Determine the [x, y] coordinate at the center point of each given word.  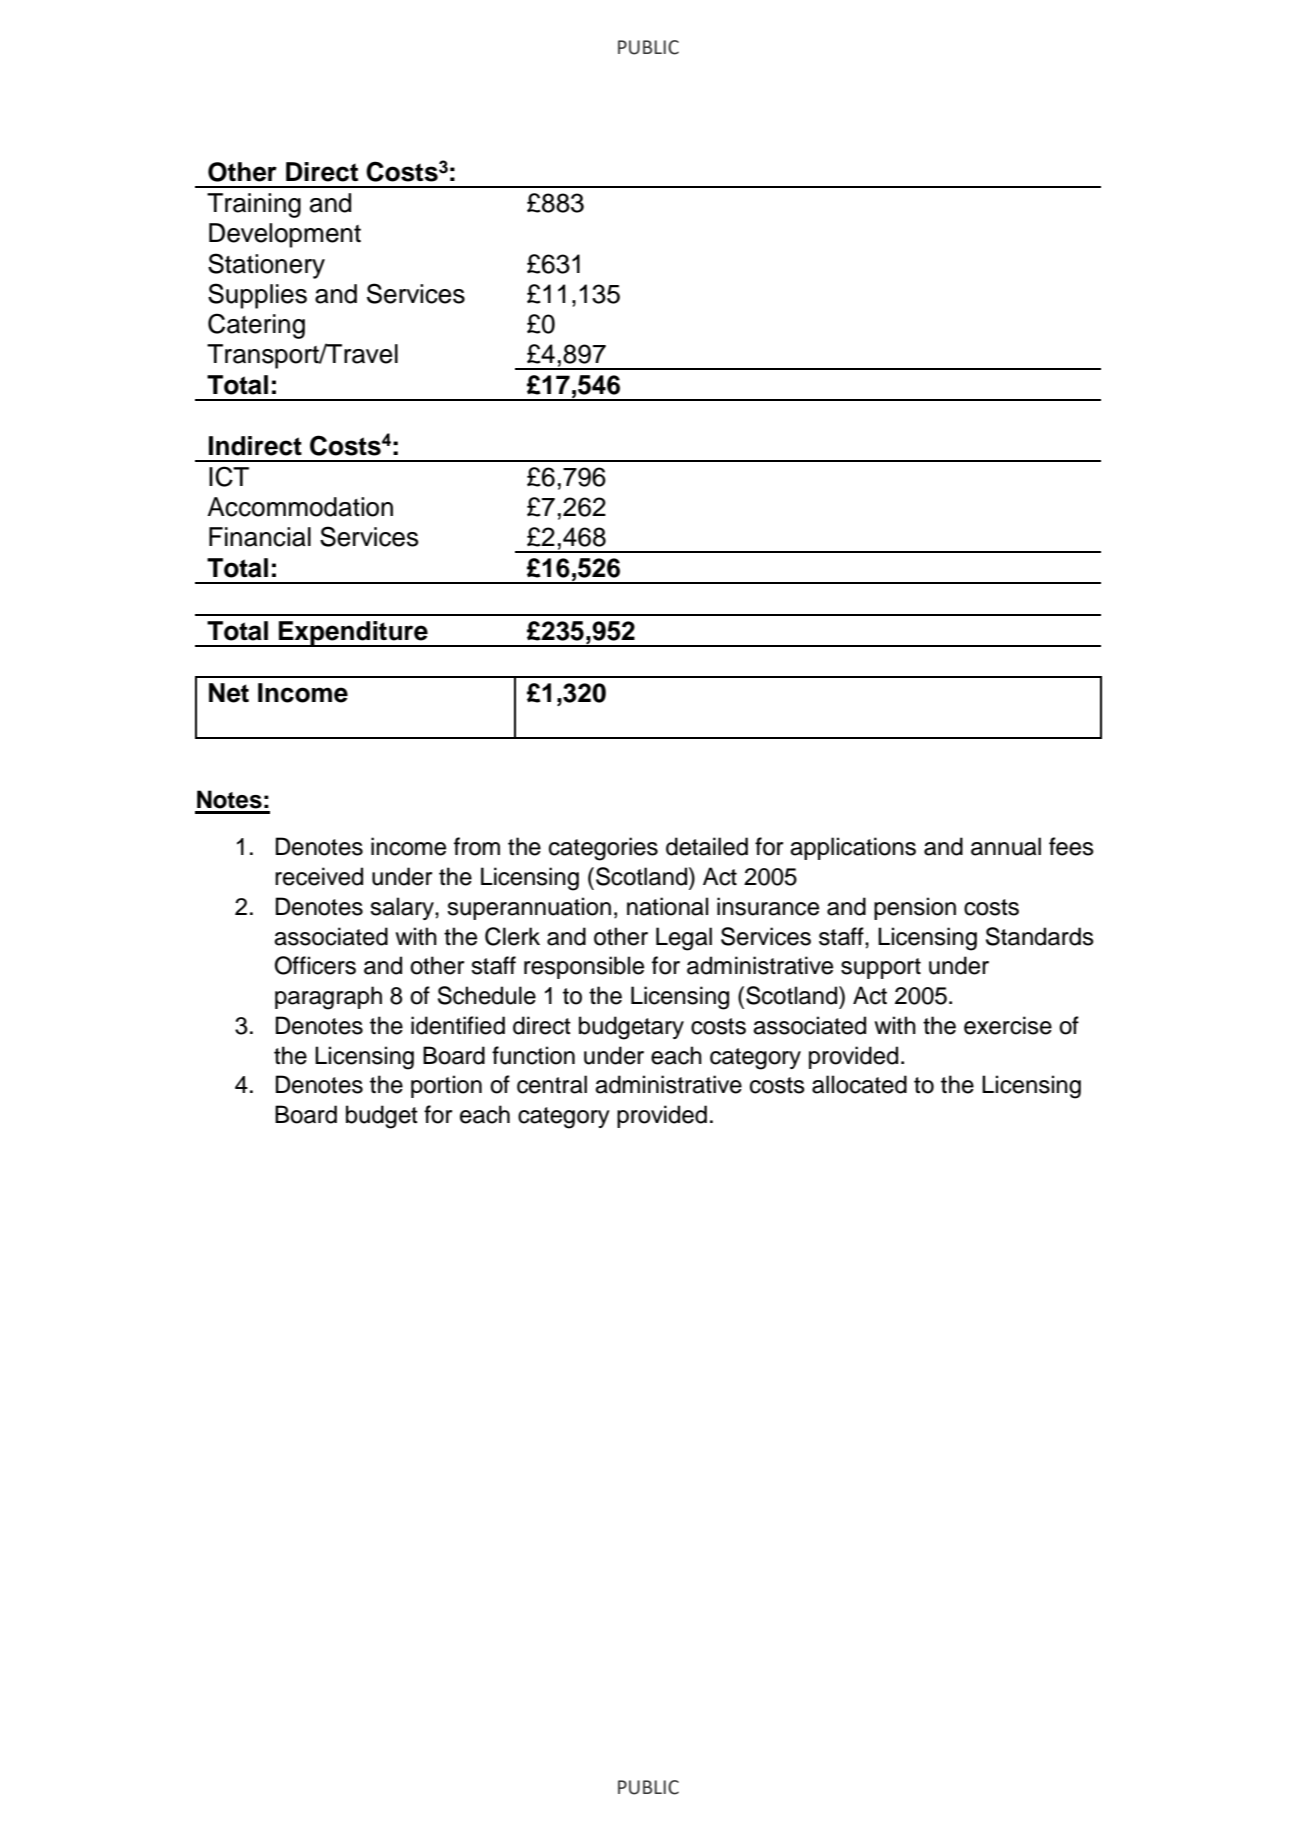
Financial [260, 537]
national [667, 906]
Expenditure [353, 634]
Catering [256, 326]
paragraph [328, 998]
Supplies [257, 296]
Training [254, 205]
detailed [707, 846]
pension [915, 908]
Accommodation [300, 507]
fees [1071, 846]
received [319, 876]
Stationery [266, 266]
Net [229, 693]
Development [285, 235]
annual [1006, 846]
